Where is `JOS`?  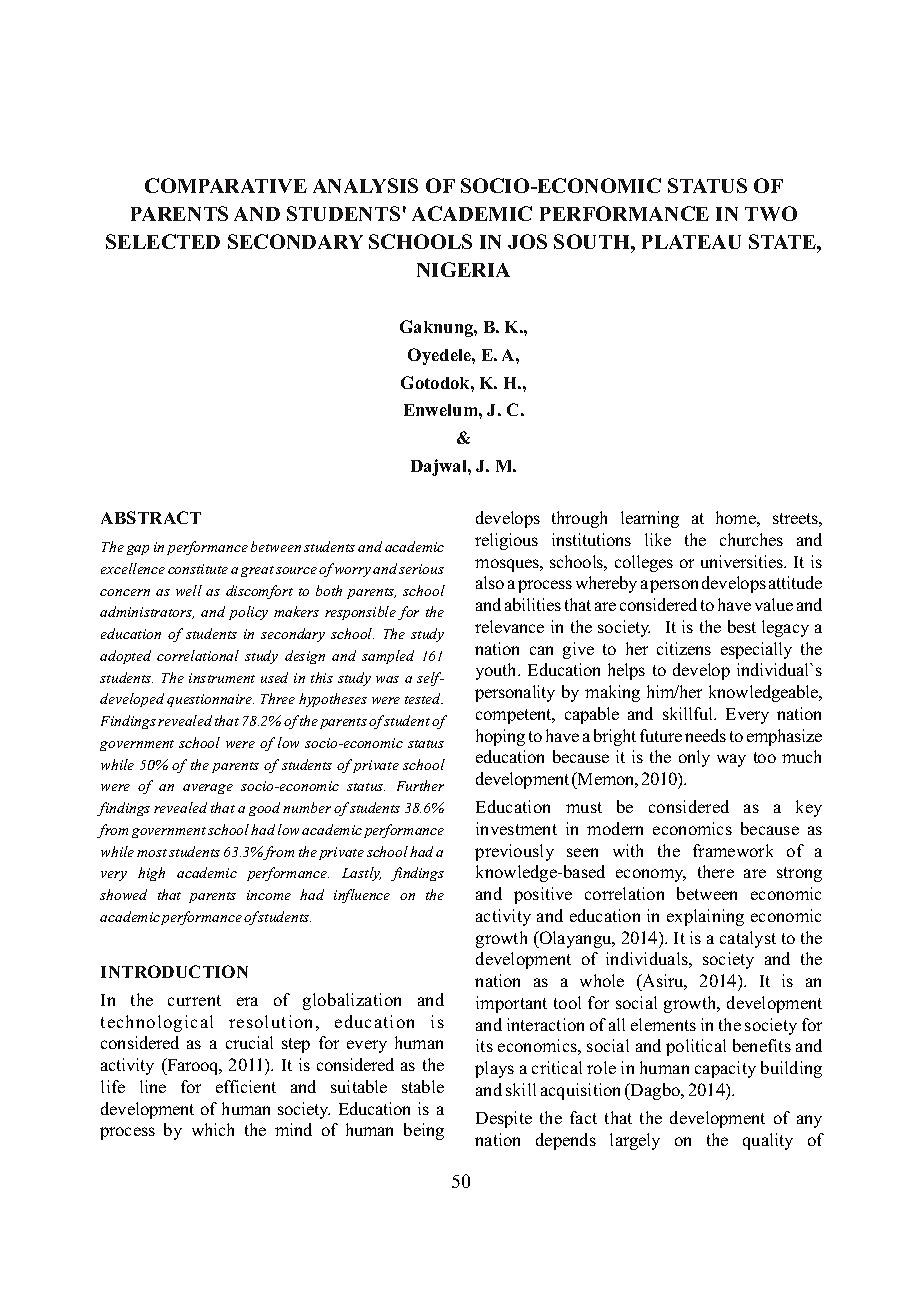 JOS is located at coordinates (527, 241).
